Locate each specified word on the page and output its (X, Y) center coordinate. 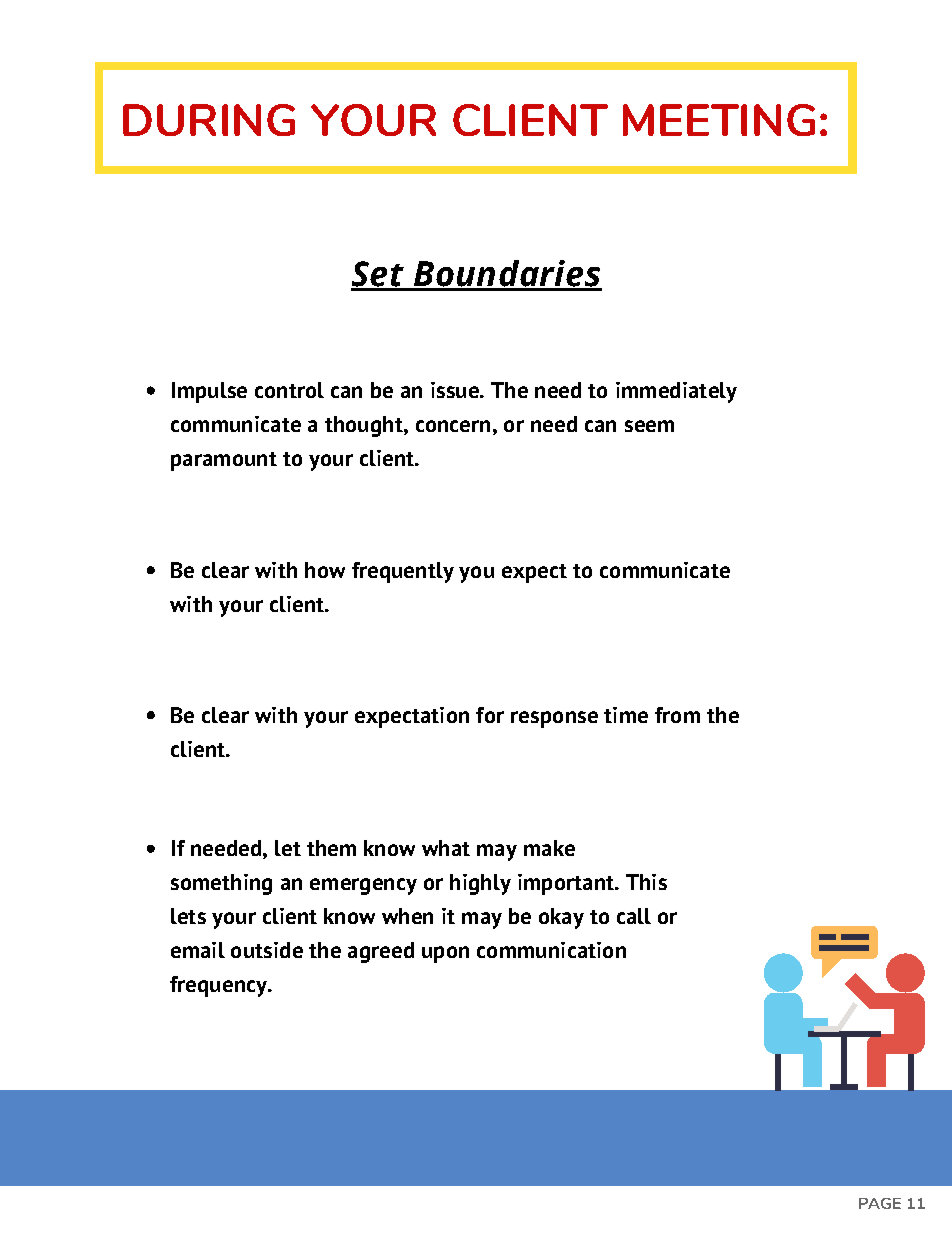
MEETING (719, 120)
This (646, 882)
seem (649, 426)
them (331, 848)
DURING (209, 120)
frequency (219, 986)
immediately (676, 392)
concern (453, 426)
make (549, 848)
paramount (224, 461)
